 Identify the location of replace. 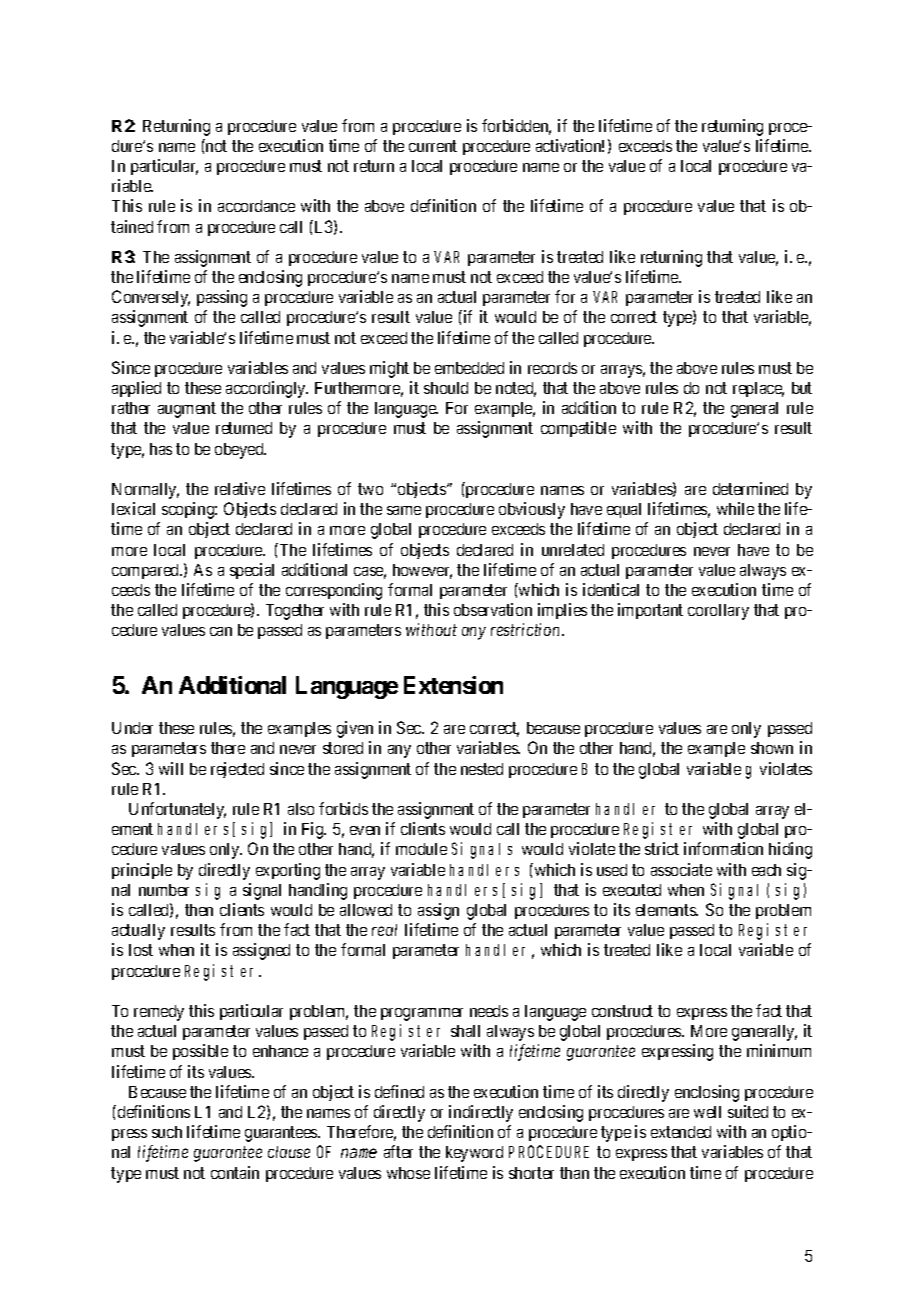
(758, 389).
